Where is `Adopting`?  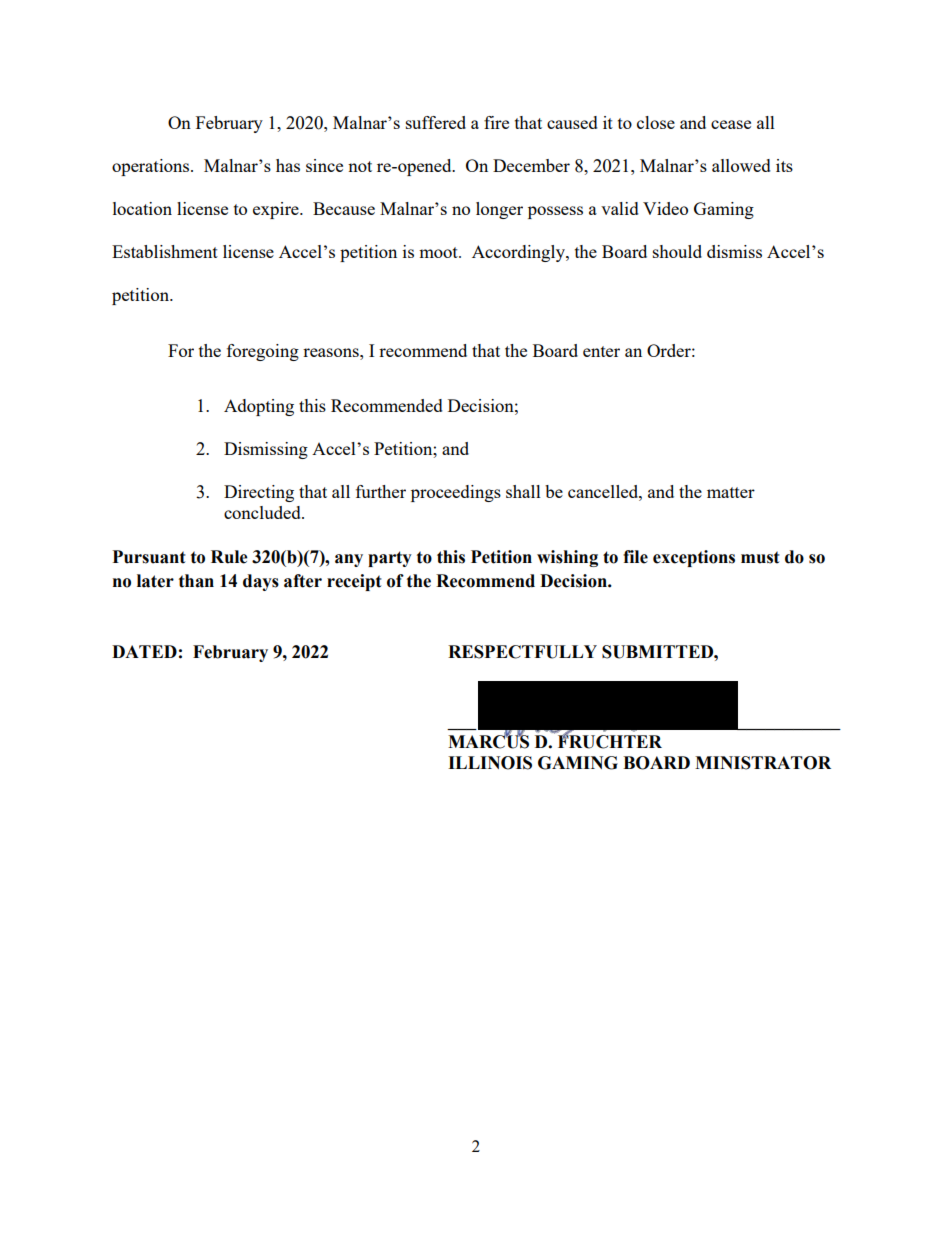
Adopting is located at coordinates (259, 407).
